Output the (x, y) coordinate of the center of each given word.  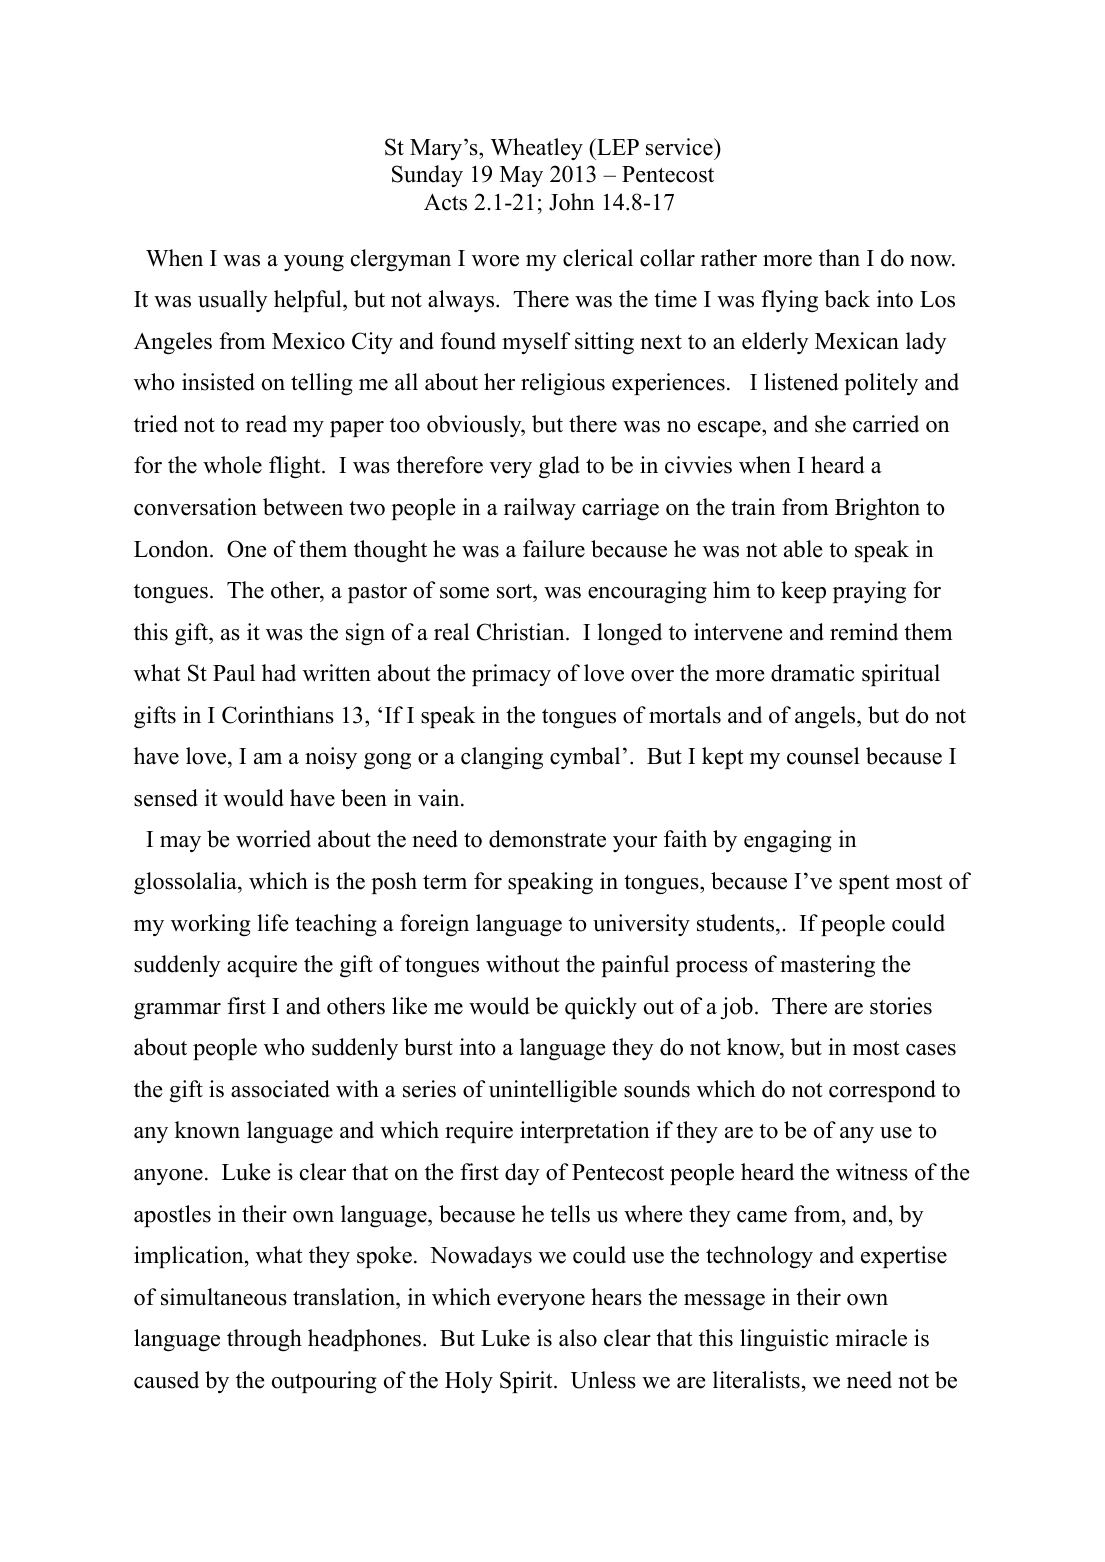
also (578, 1338)
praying (869, 592)
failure (554, 549)
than (839, 257)
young (314, 263)
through (264, 1340)
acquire (262, 966)
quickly (601, 1008)
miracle (871, 1338)
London (172, 549)
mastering (827, 966)
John (572, 202)
